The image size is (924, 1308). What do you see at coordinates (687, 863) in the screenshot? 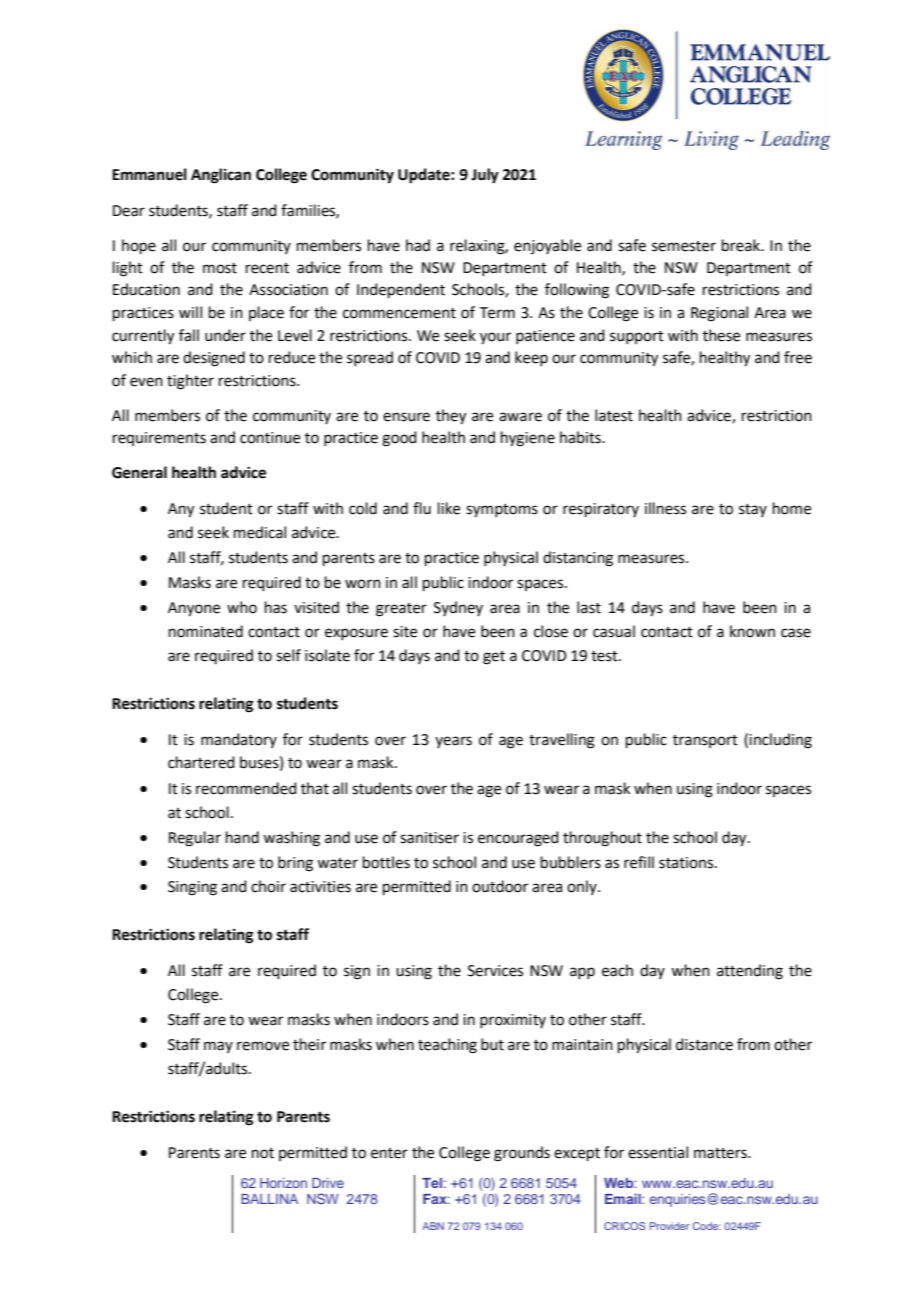
I see `stations` at bounding box center [687, 863].
